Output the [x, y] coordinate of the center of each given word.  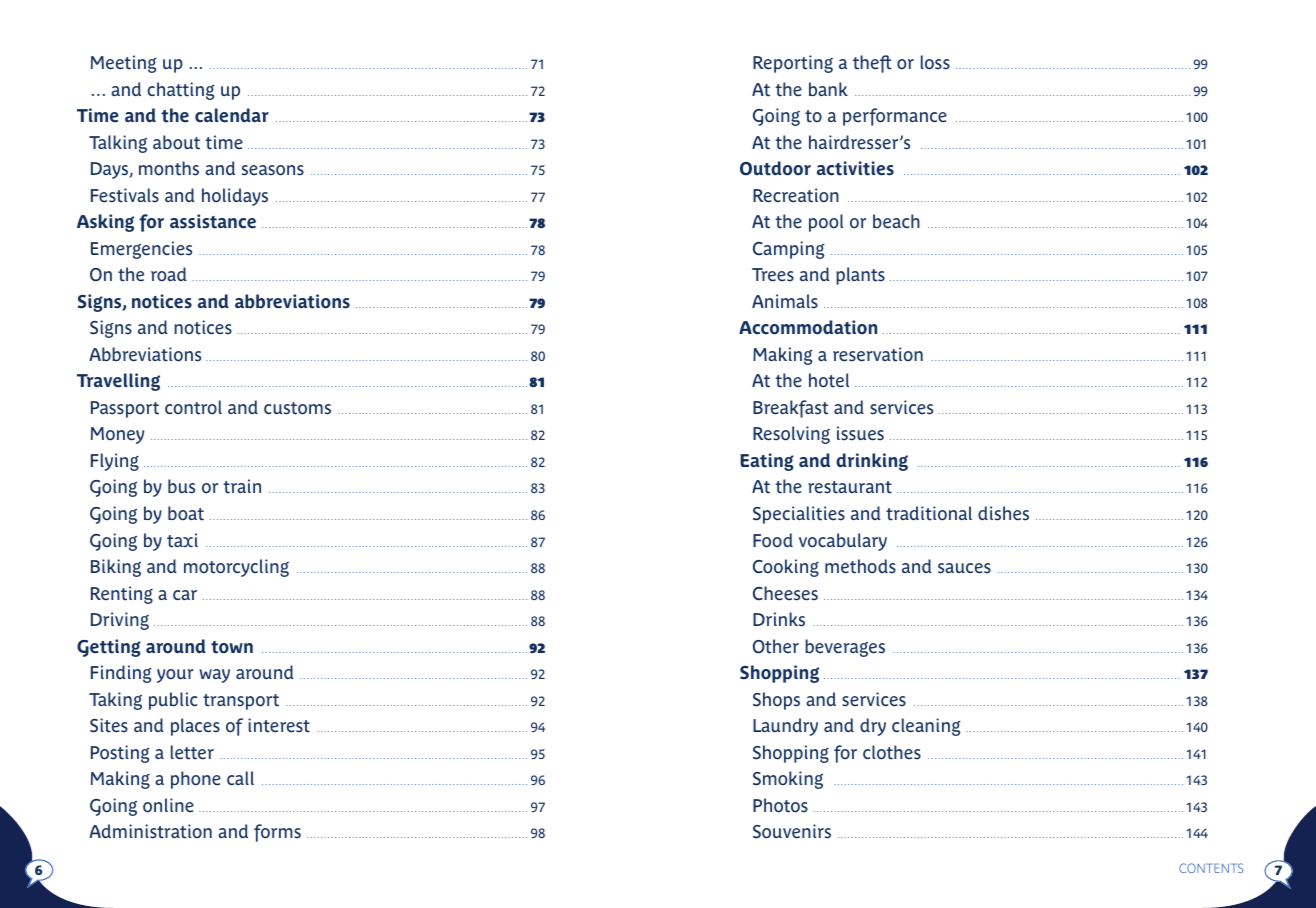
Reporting [793, 64]
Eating [767, 462]
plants [860, 276]
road [169, 274]
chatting [181, 91]
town [232, 647]
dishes [1003, 513]
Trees [773, 275]
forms [277, 833]
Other [776, 646]
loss [935, 62]
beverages [845, 648]
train [242, 486]
